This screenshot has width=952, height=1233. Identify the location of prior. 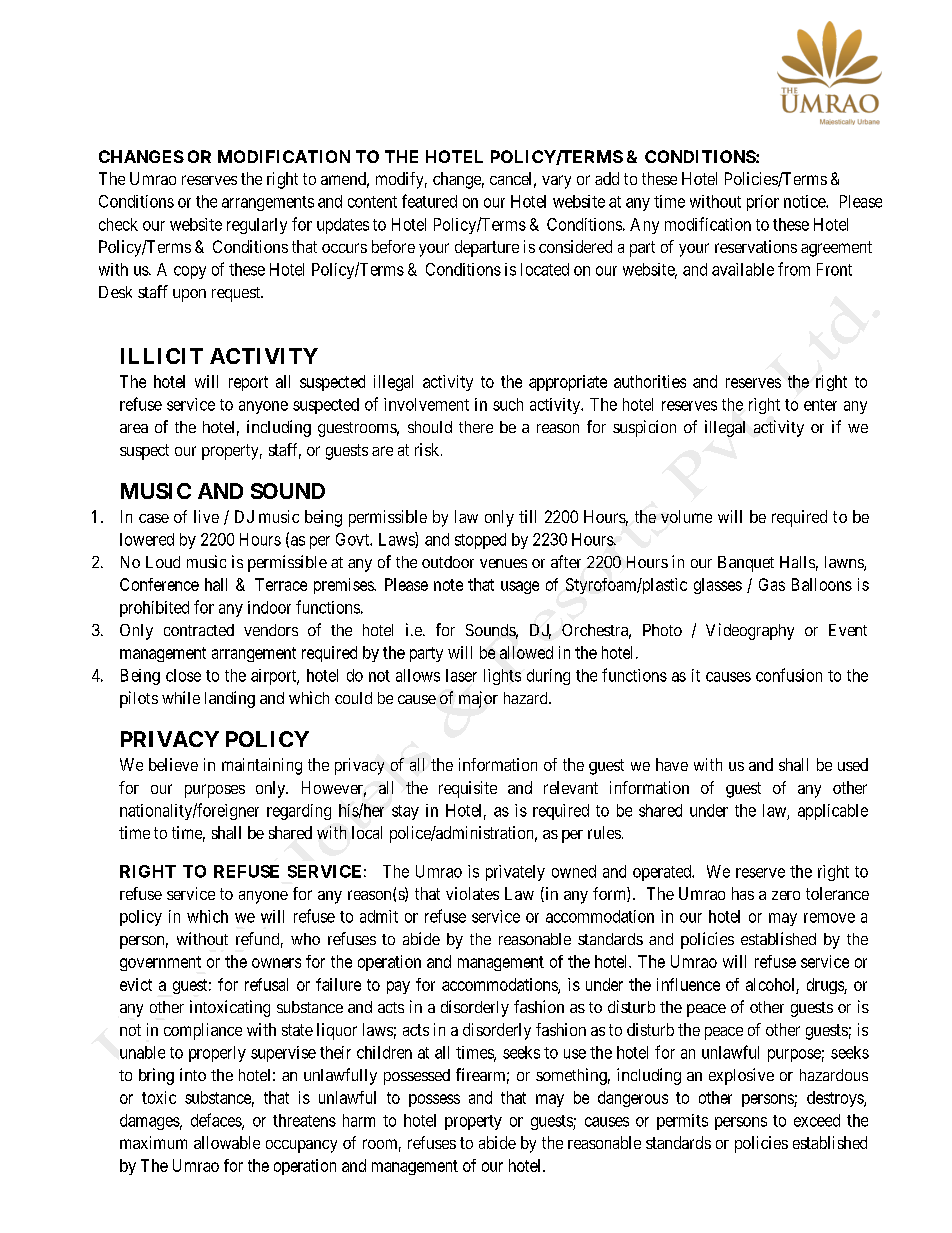
(763, 203).
